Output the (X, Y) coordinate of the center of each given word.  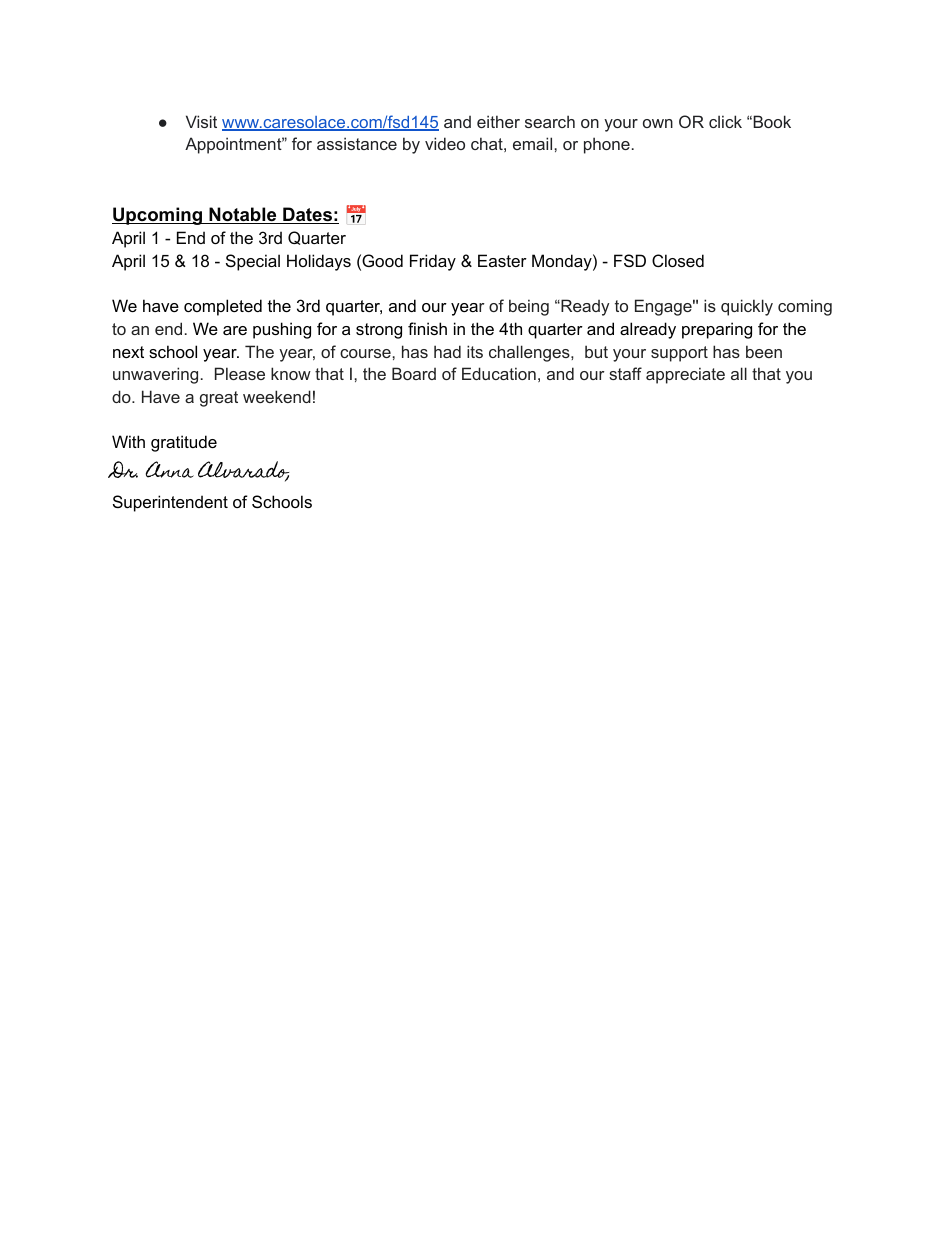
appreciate (685, 375)
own (658, 123)
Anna (170, 469)
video (445, 143)
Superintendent (170, 503)
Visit (201, 121)
